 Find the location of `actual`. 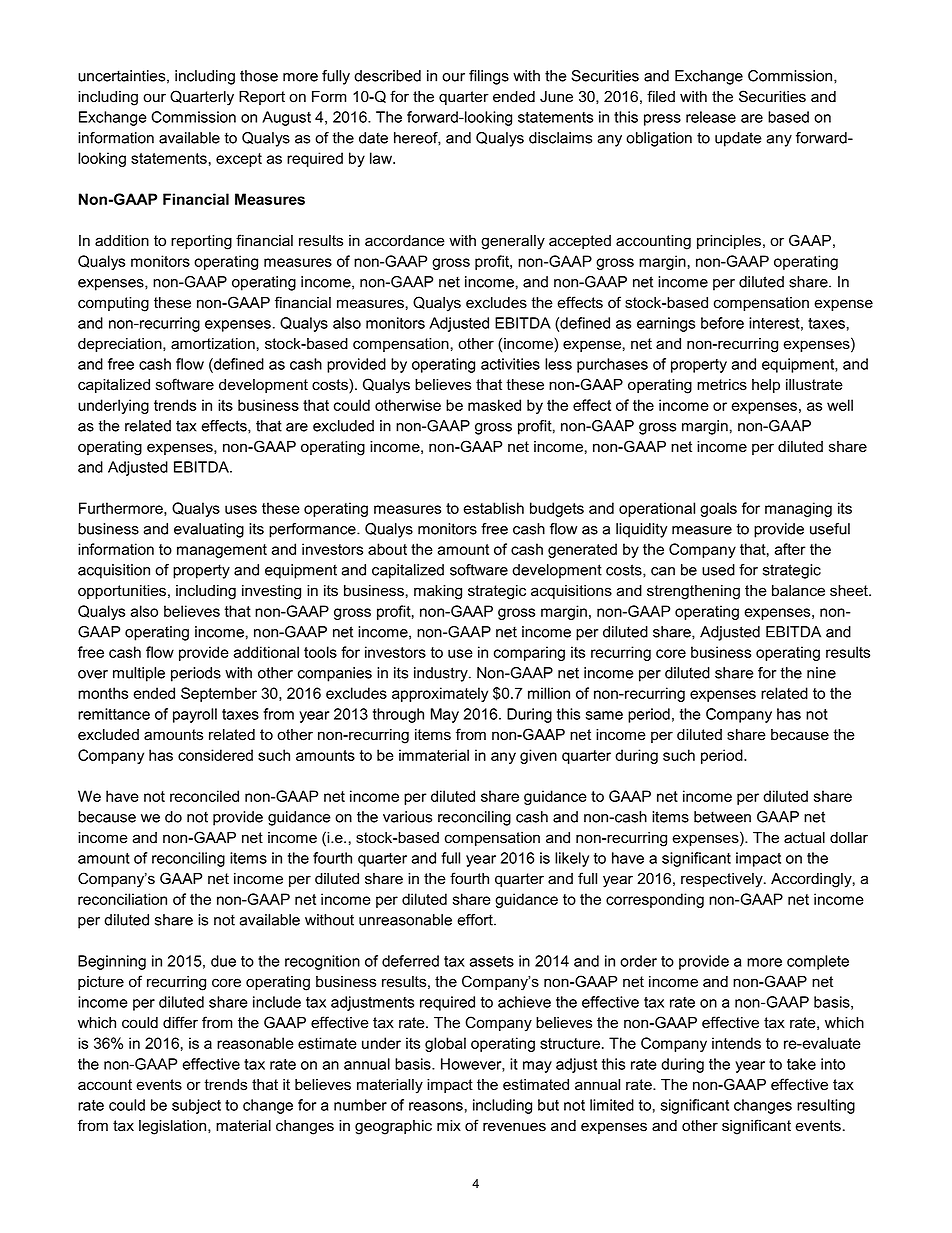

actual is located at coordinates (804, 838).
